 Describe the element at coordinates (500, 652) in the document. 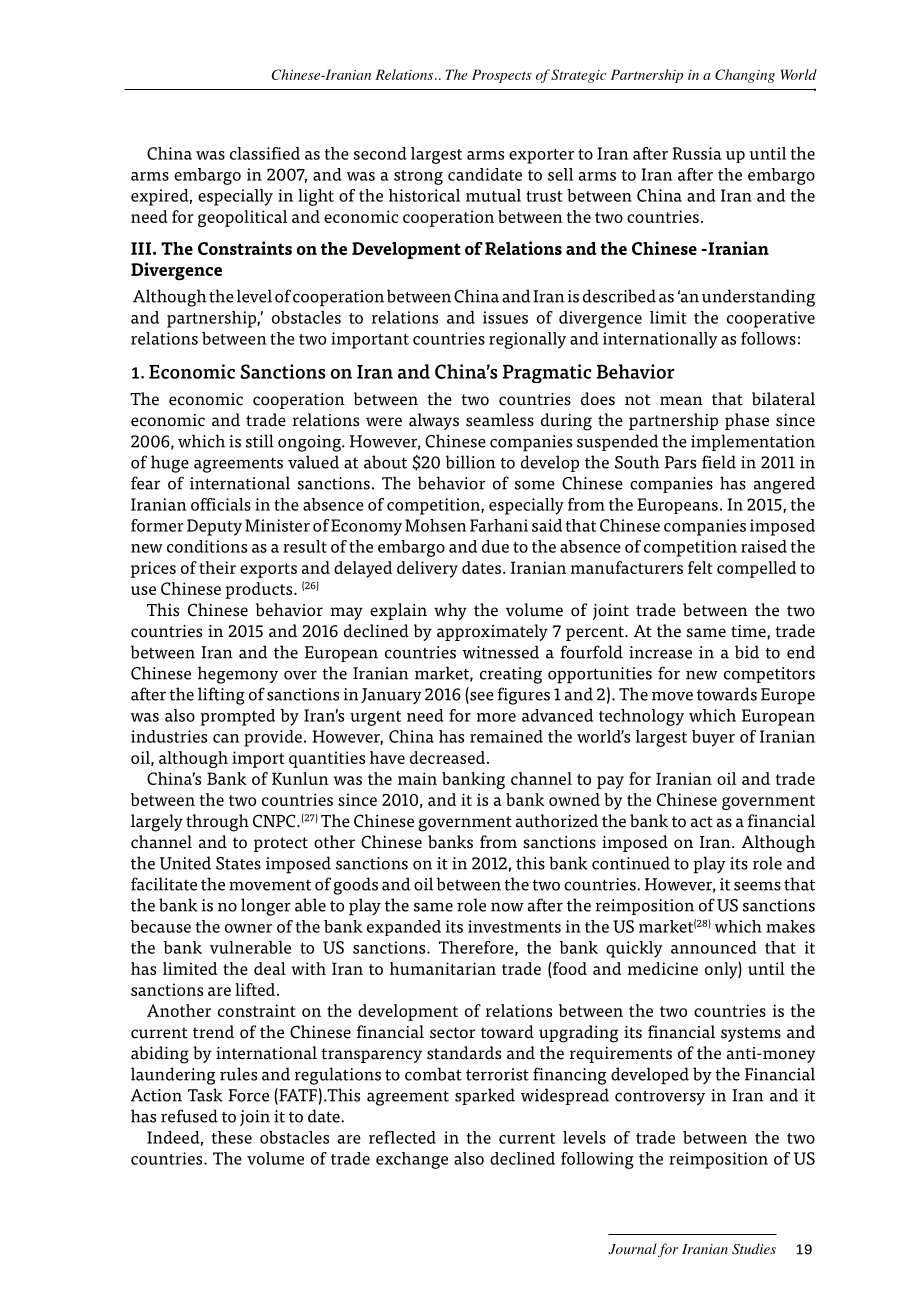

I see `witnessed` at that location.
